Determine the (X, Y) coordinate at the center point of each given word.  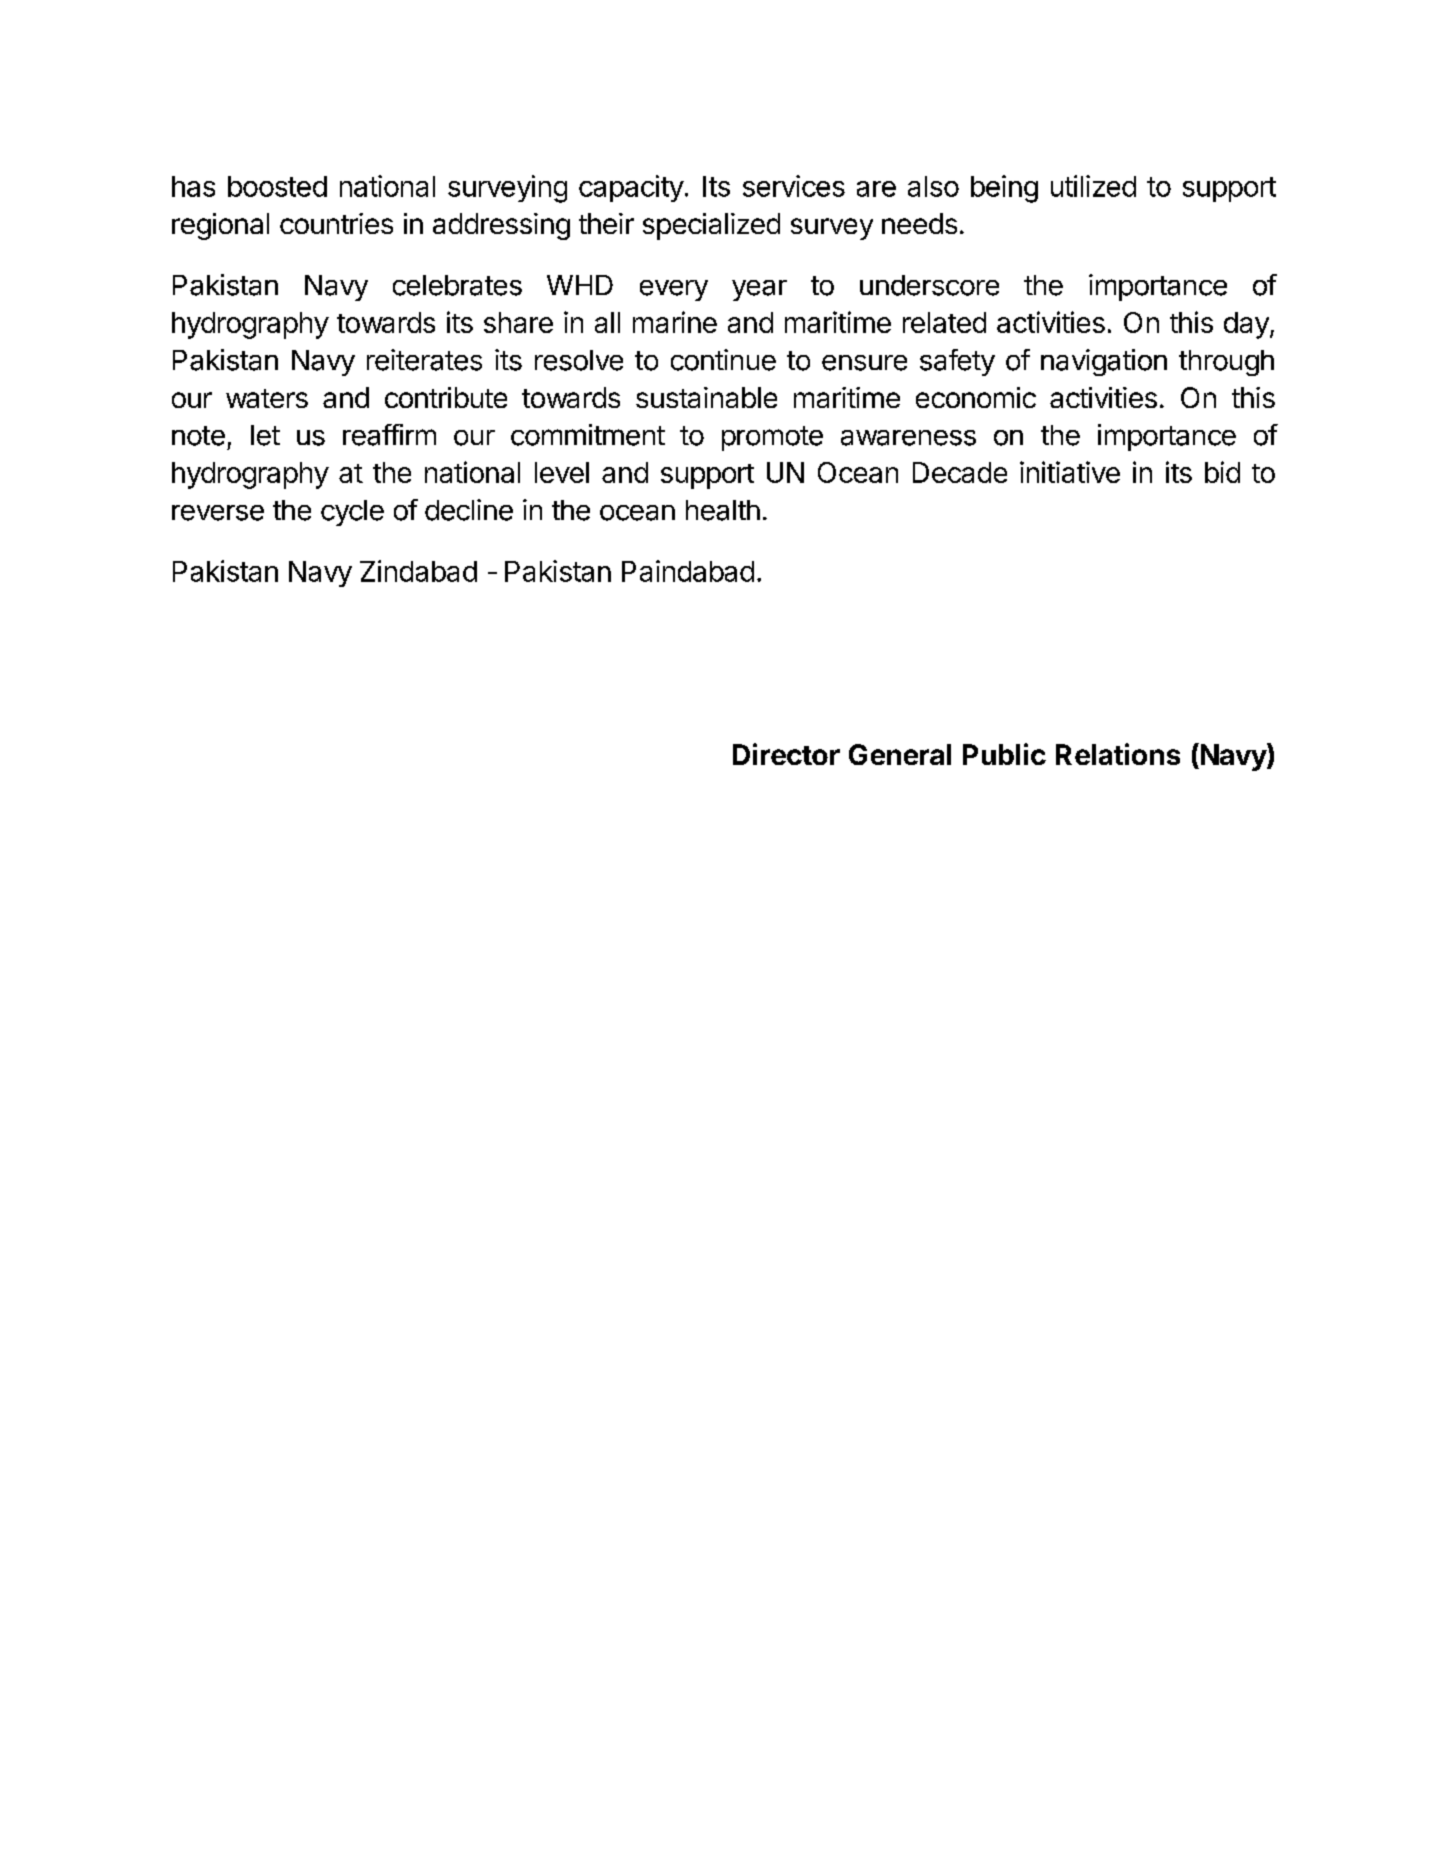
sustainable (706, 397)
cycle (352, 513)
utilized (1093, 186)
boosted (277, 186)
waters (267, 398)
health (723, 510)
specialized (711, 226)
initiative (1070, 472)
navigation (1104, 362)
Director (786, 754)
